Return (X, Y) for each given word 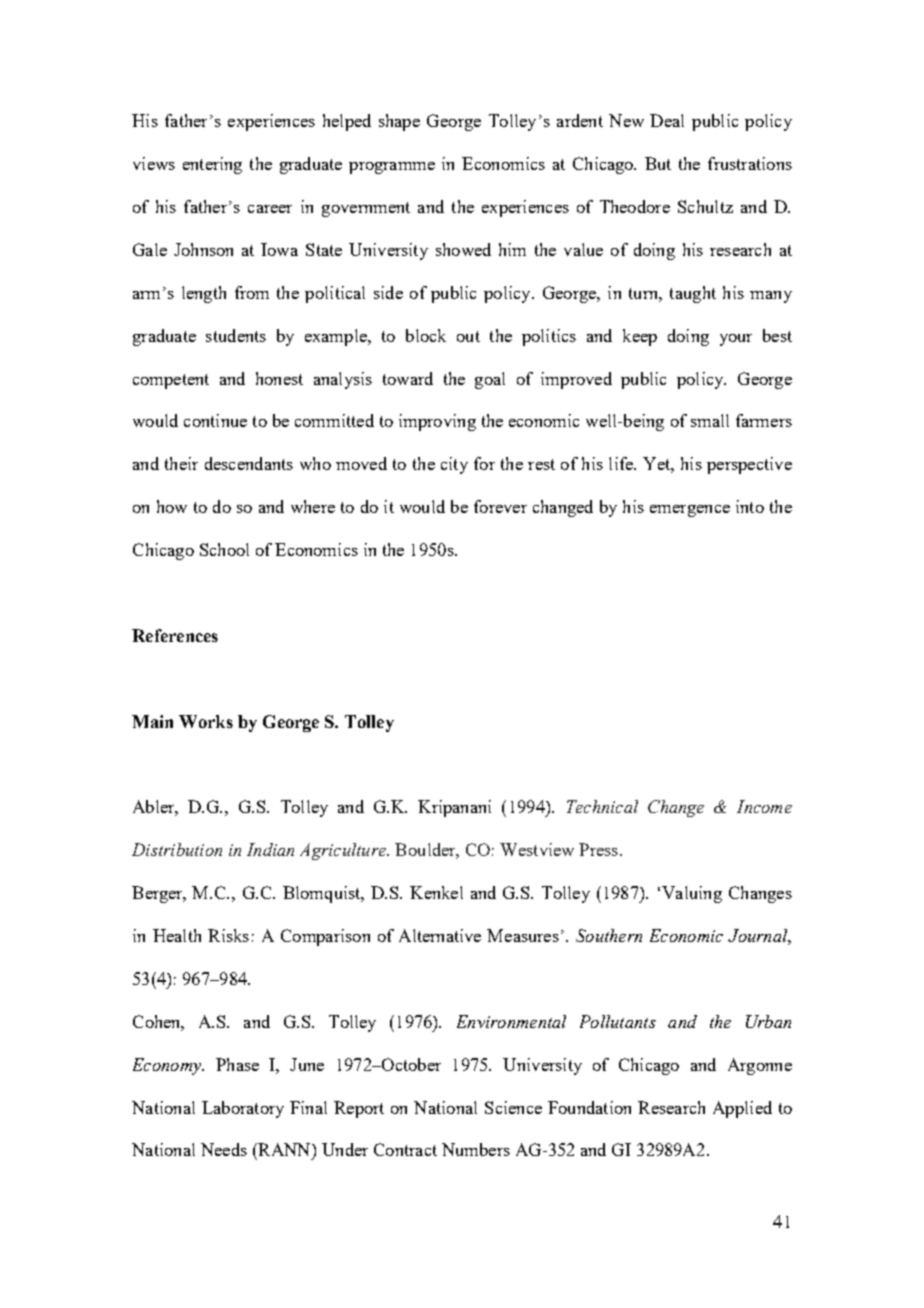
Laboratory (243, 1109)
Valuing (692, 894)
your (736, 340)
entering (212, 165)
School (224, 549)
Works (206, 721)
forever (500, 506)
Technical (602, 806)
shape (399, 122)
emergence (690, 511)
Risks (228, 935)
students (236, 335)
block (426, 335)
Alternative (440, 935)
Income (764, 806)
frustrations (750, 163)
